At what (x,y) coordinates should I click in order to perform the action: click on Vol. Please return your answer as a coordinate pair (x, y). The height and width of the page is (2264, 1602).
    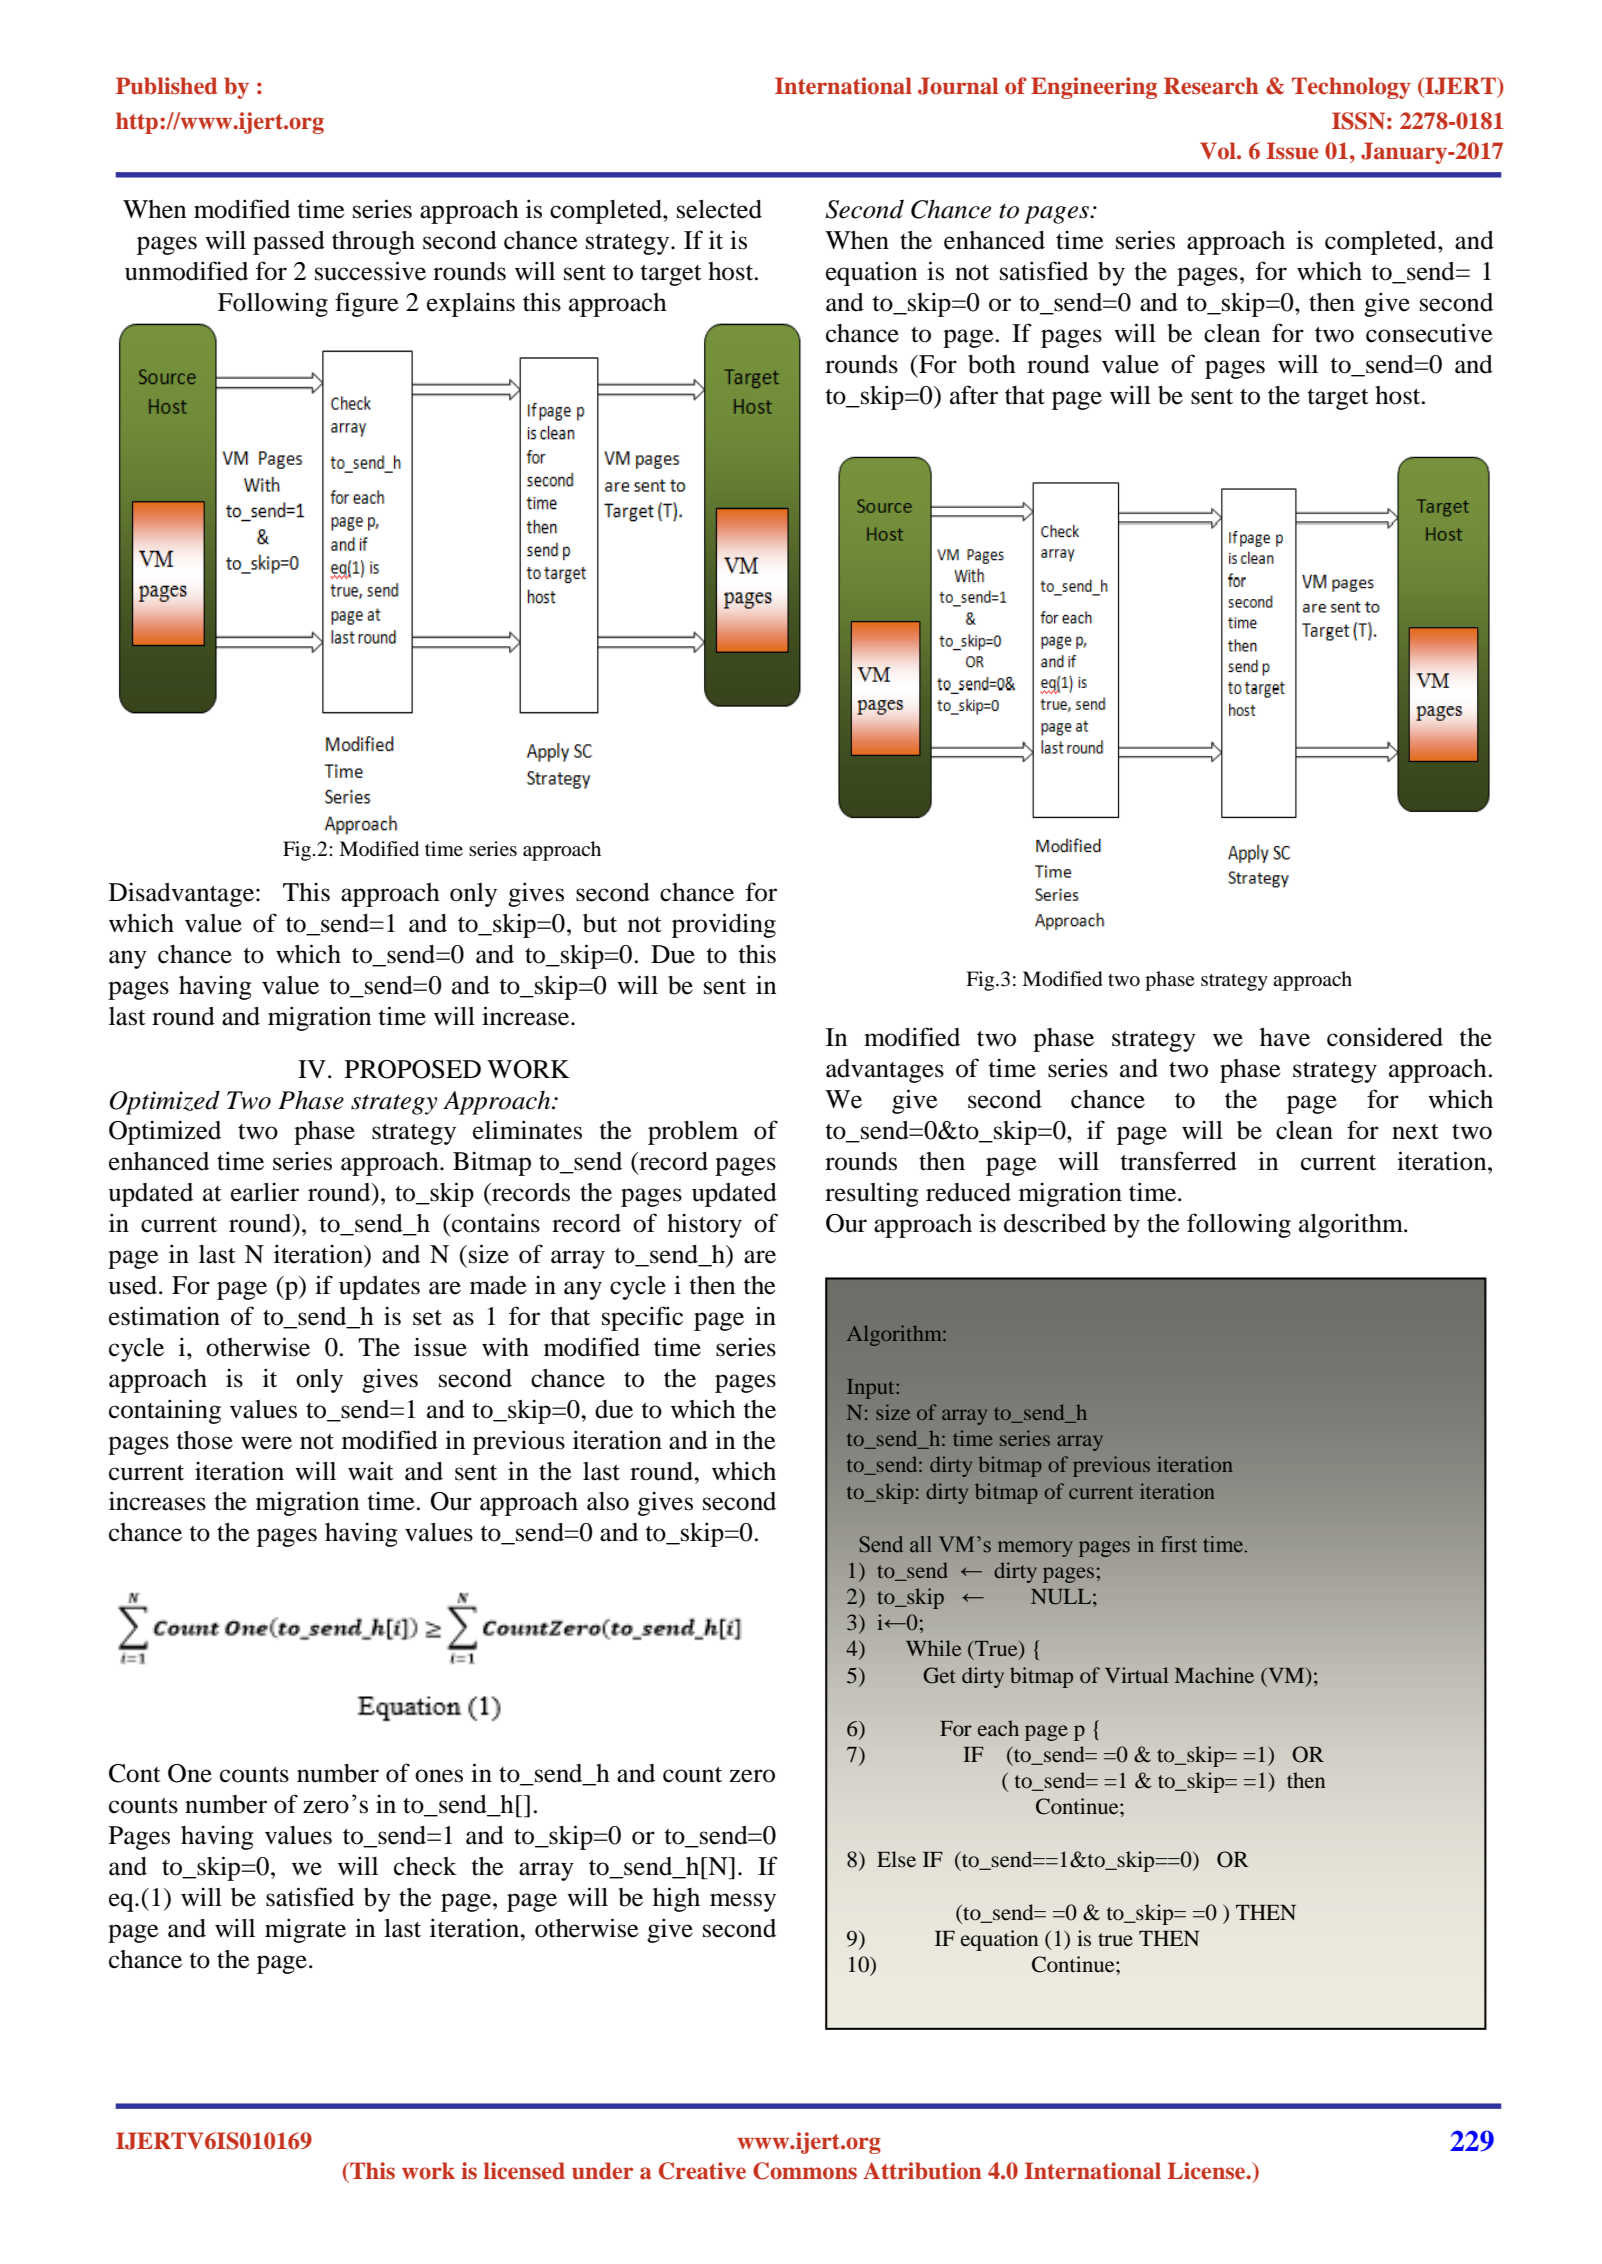
    Looking at the image, I should click on (1219, 151).
